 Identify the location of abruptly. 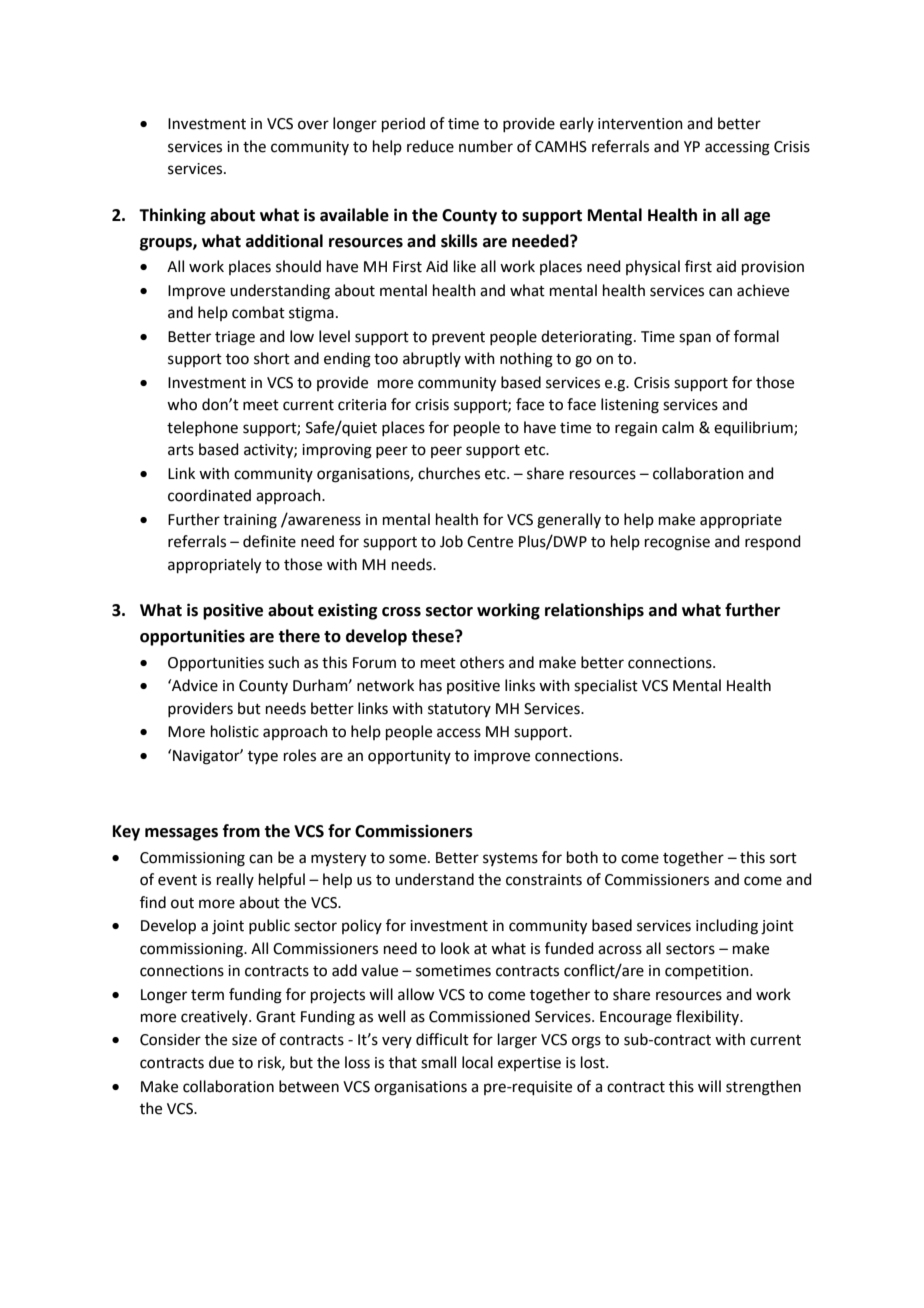
(432, 359).
